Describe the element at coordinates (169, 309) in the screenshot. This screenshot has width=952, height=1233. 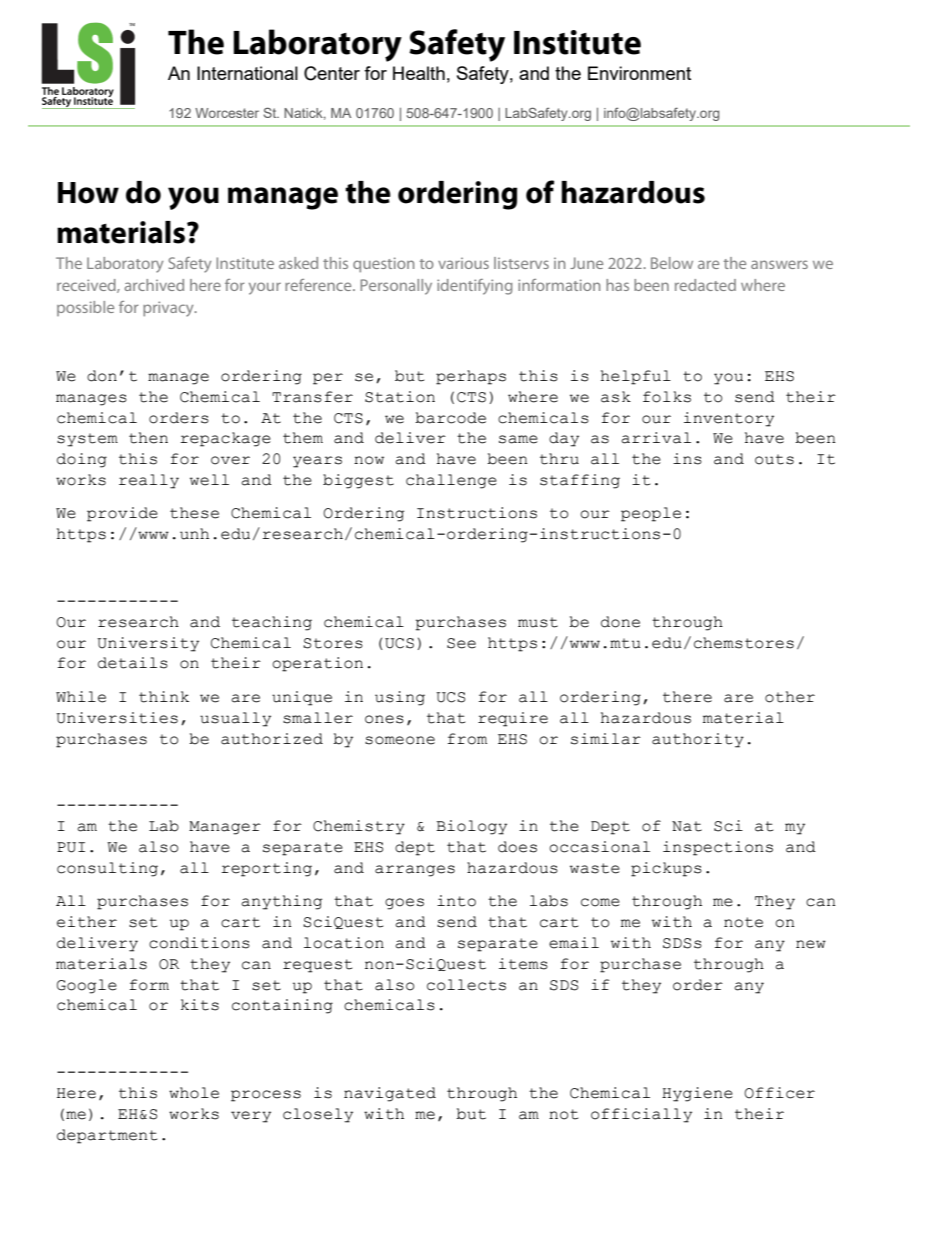
I see `privacy` at that location.
